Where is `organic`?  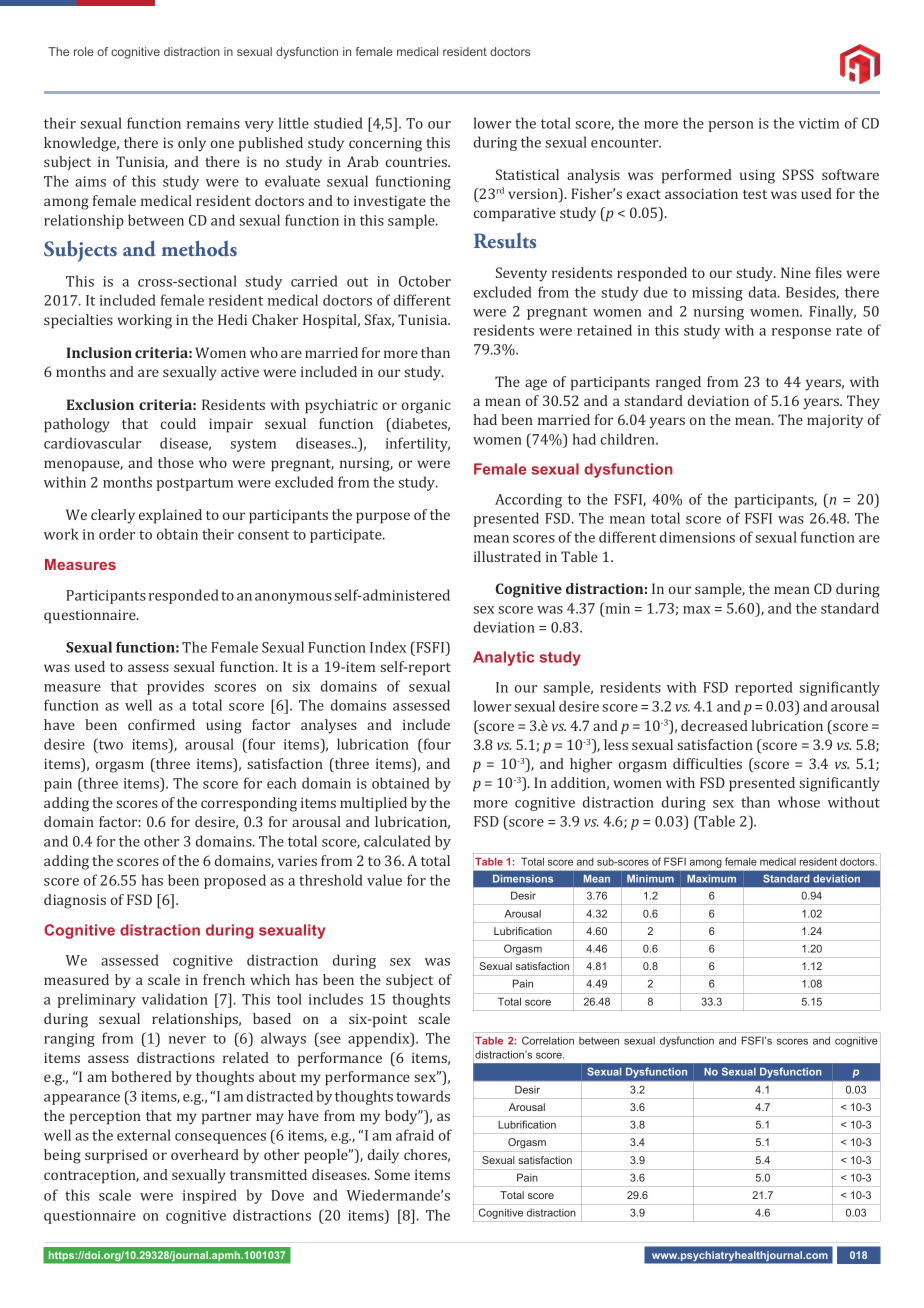 organic is located at coordinates (426, 406).
